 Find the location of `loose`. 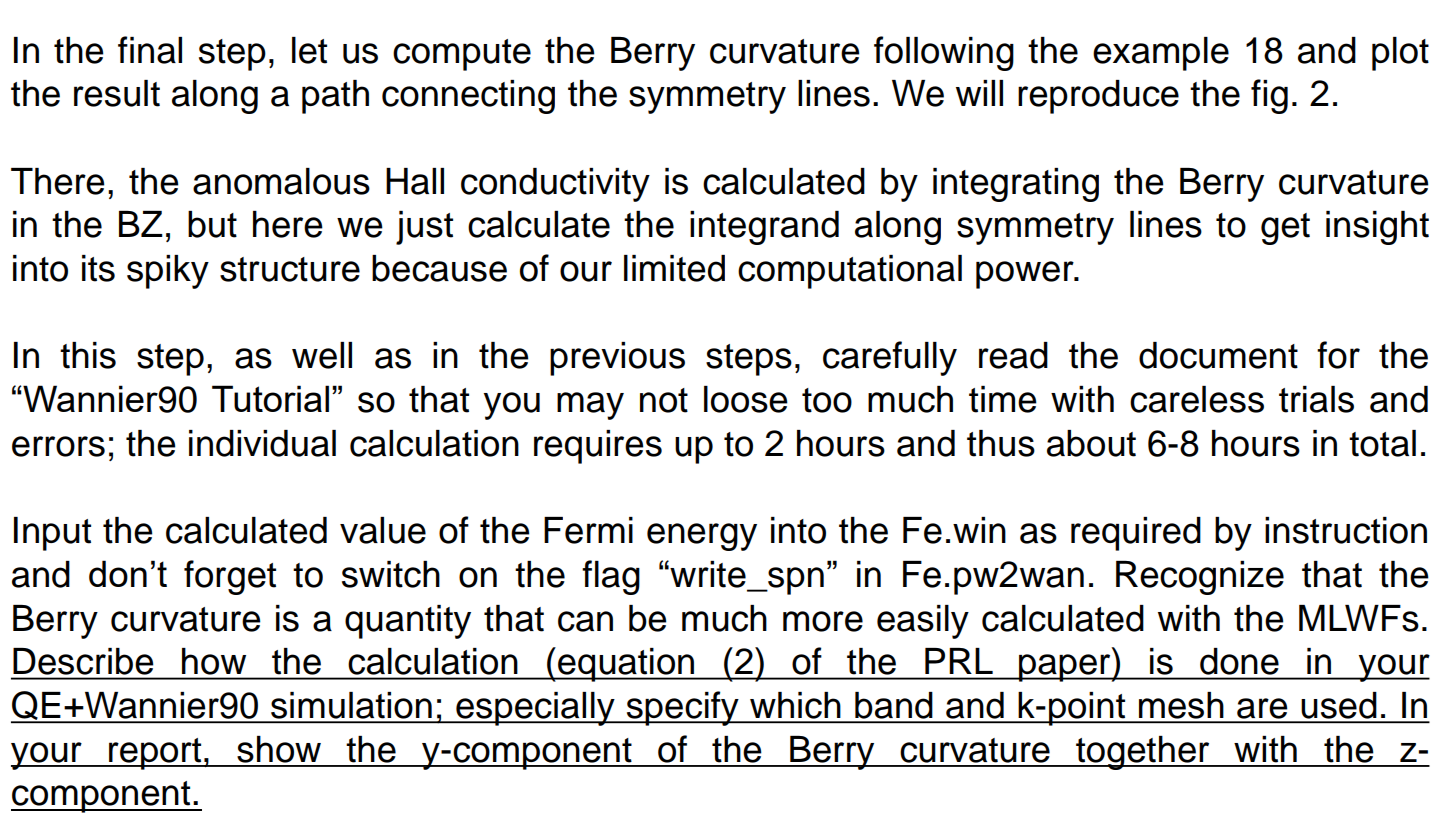

loose is located at coordinates (746, 399).
